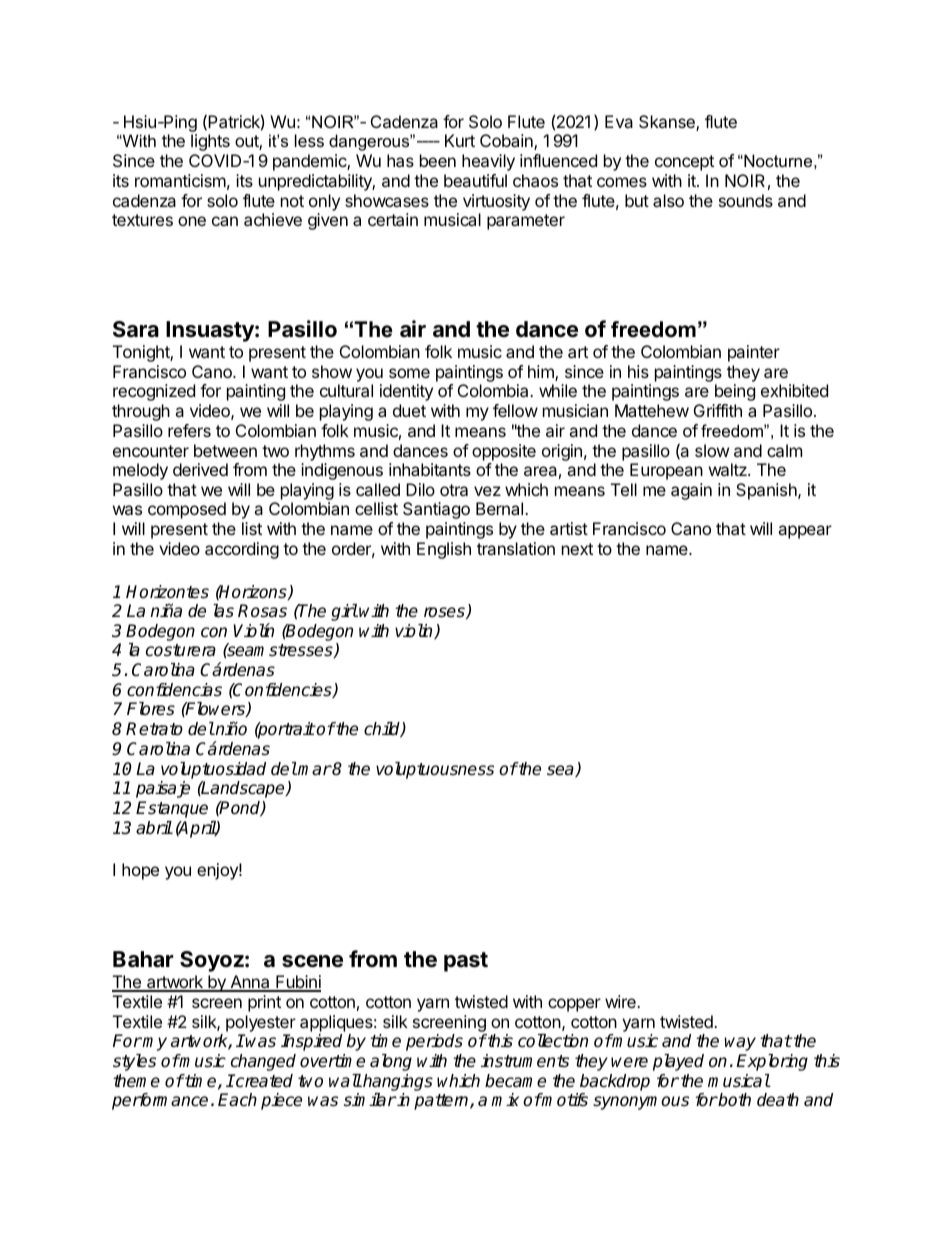 The height and width of the image is (1233, 952). Describe the element at coordinates (805, 532) in the image. I see `appear` at that location.
